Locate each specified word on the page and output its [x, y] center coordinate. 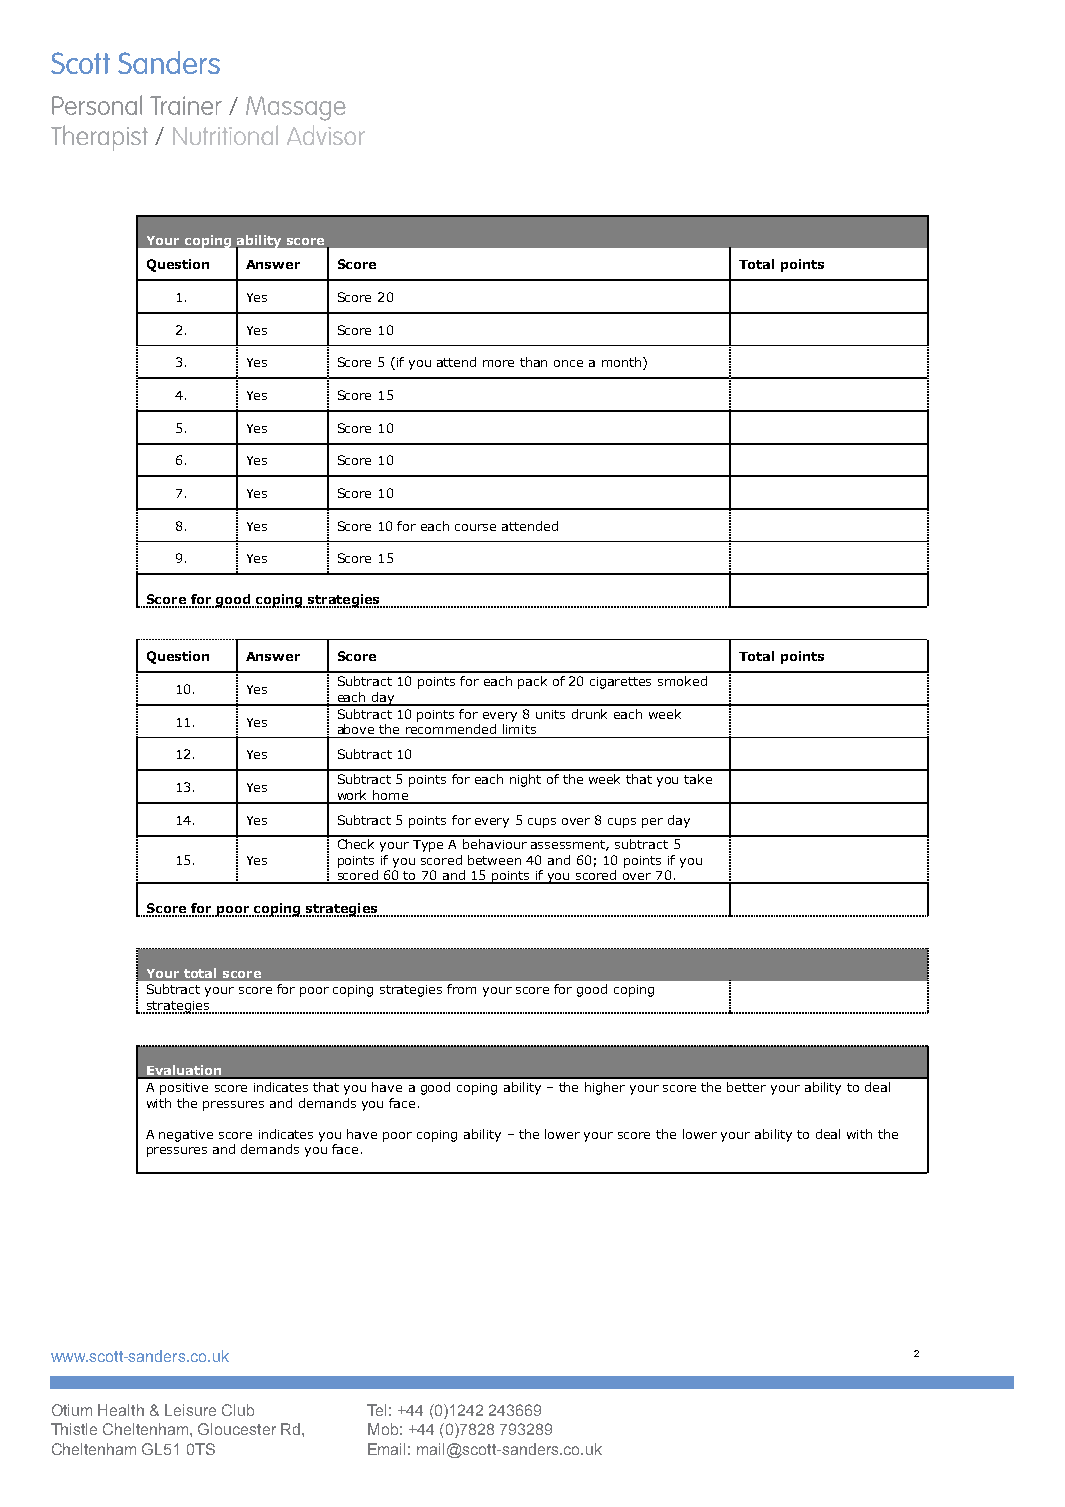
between [494, 860]
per [652, 823]
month [623, 363]
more [498, 363]
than [533, 362]
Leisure [190, 1410]
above [356, 729]
